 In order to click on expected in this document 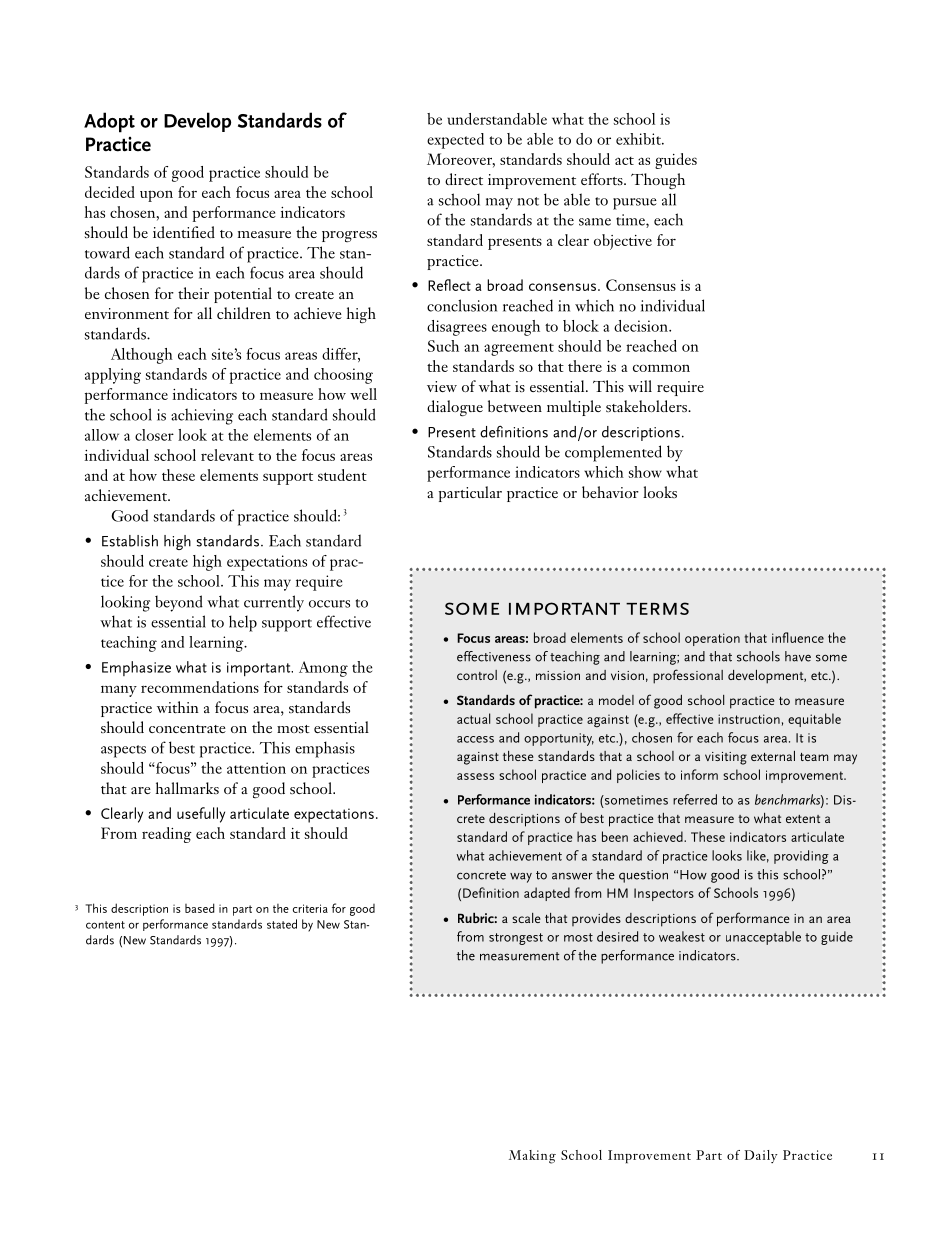, I will do `click(455, 141)`.
